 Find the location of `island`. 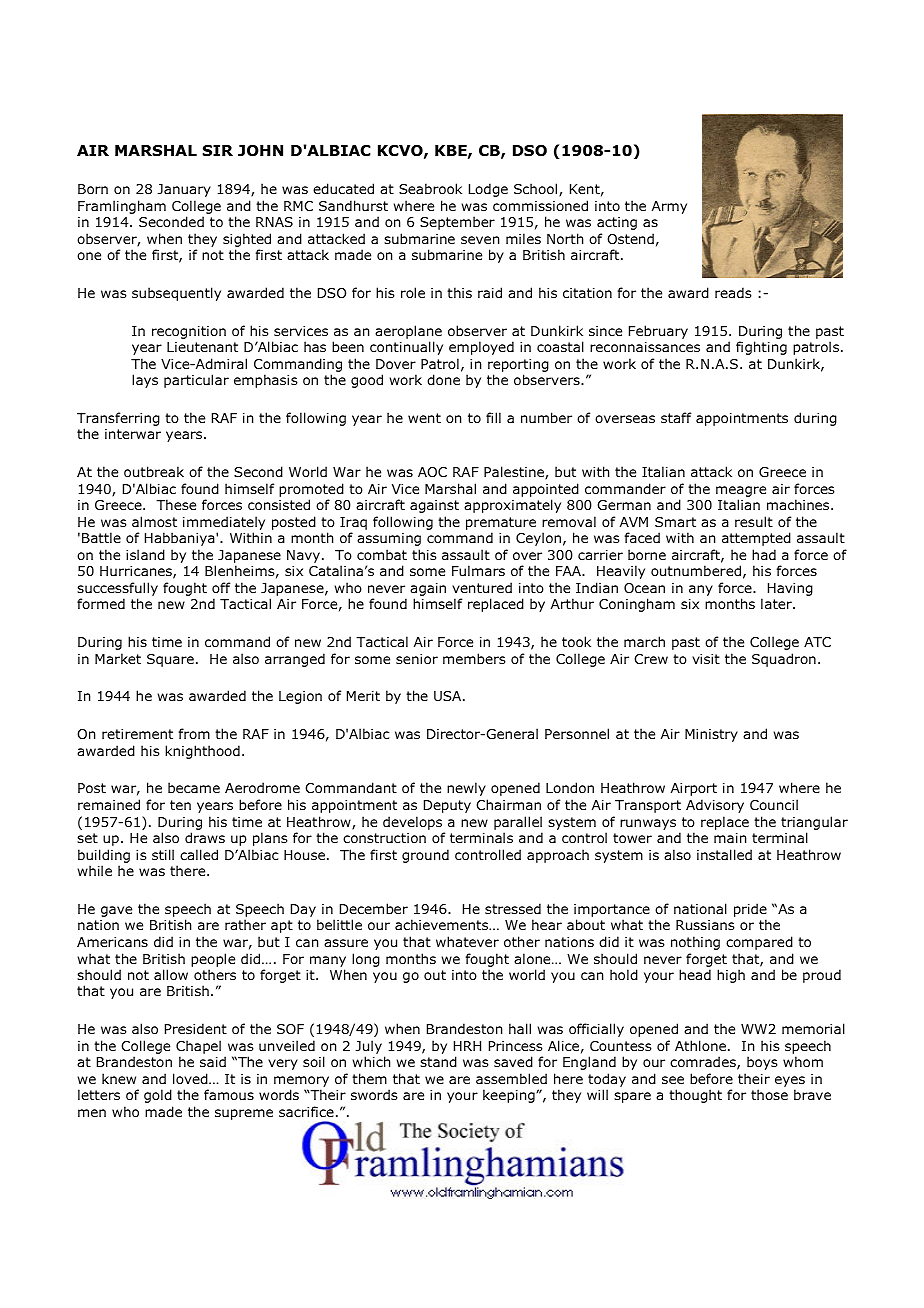

island is located at coordinates (145, 555).
